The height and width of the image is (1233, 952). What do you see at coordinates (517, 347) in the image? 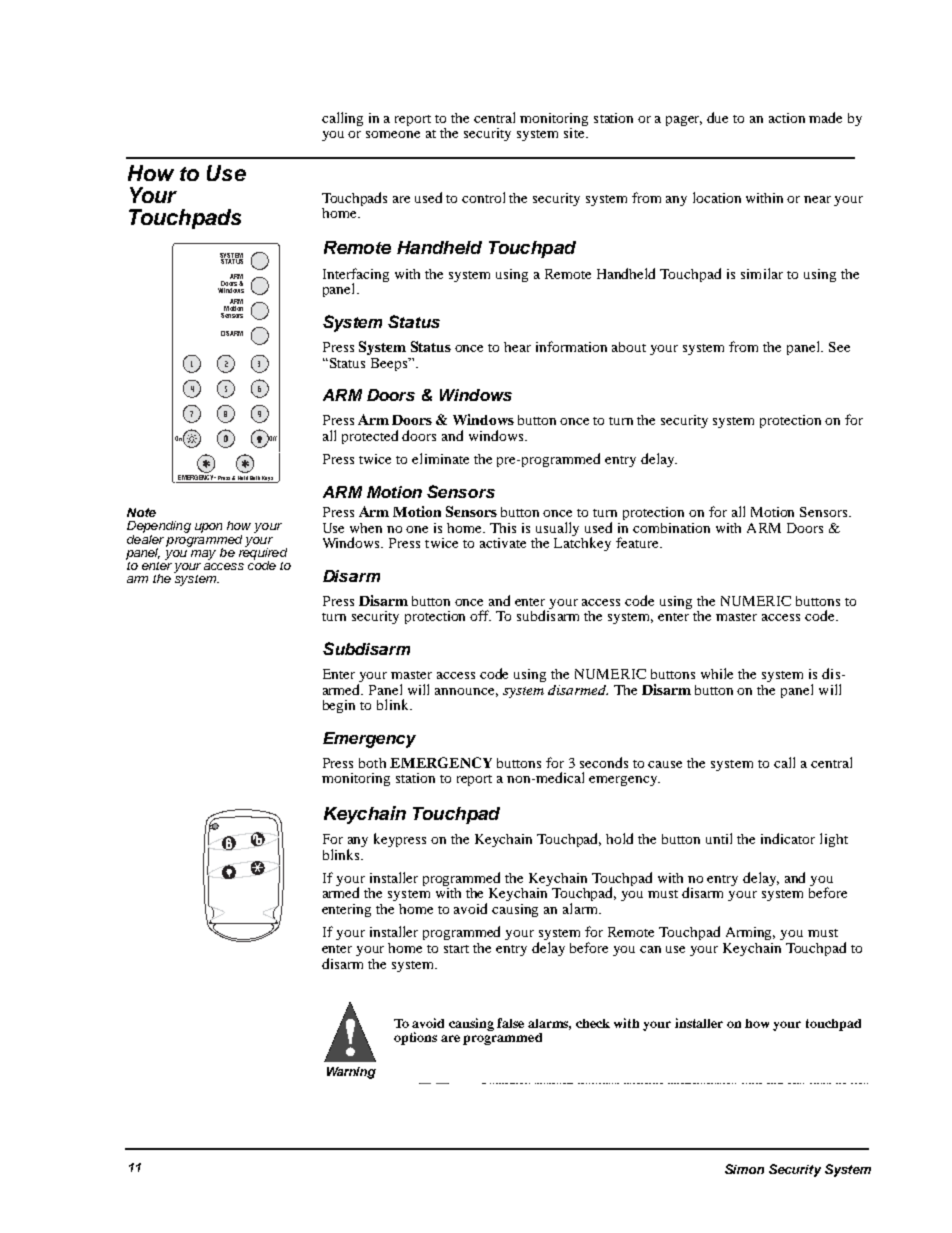
I see `hear` at bounding box center [517, 347].
